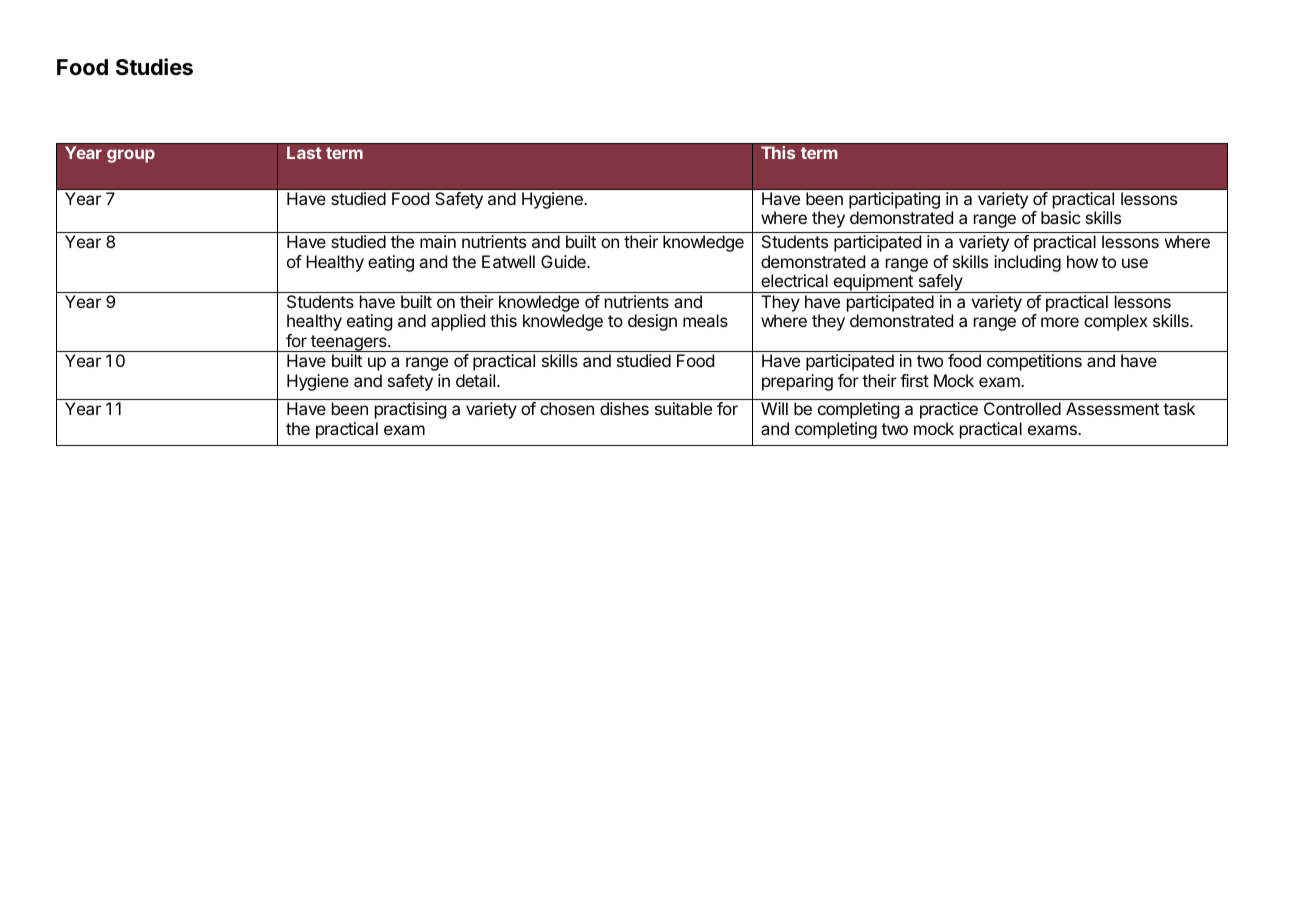 The height and width of the screenshot is (924, 1308). Describe the element at coordinates (154, 67) in the screenshot. I see `Studies` at that location.
